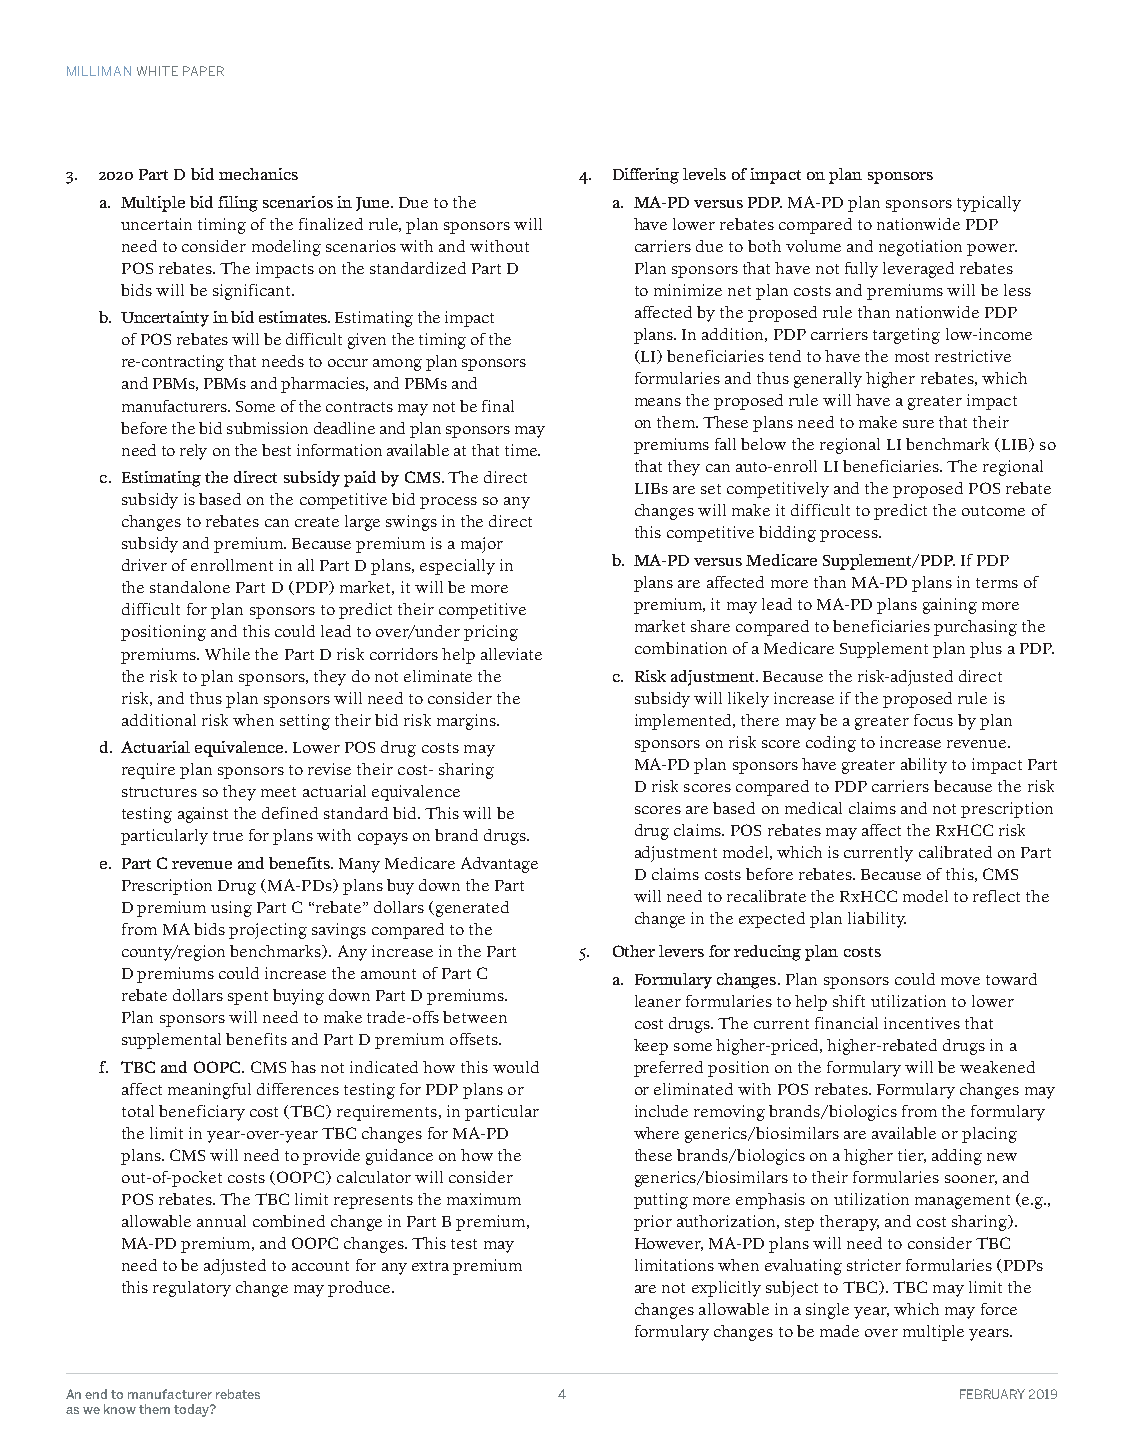 The width and height of the screenshot is (1124, 1455). Describe the element at coordinates (267, 428) in the screenshot. I see `submission` at that location.
